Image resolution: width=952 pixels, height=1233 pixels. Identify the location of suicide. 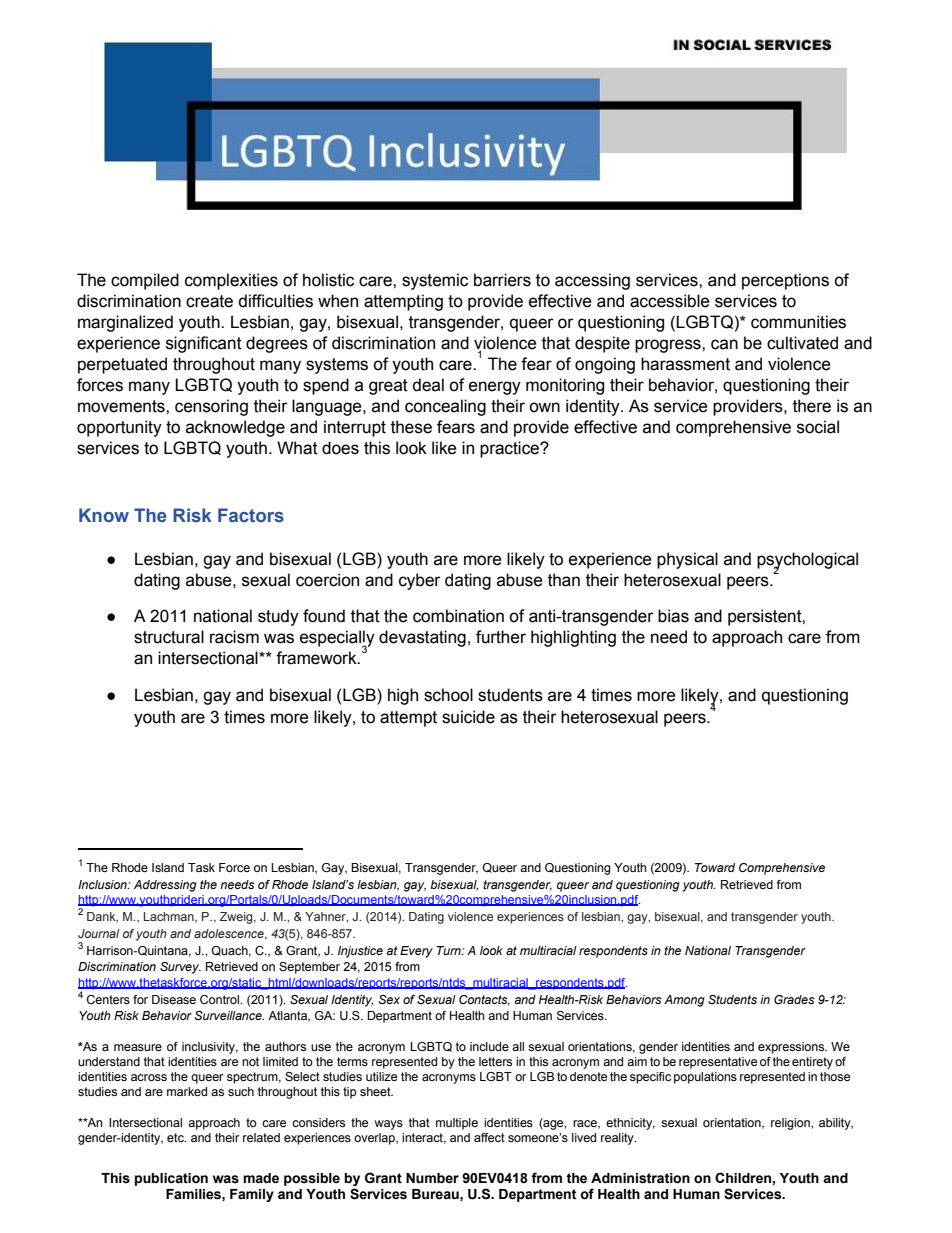
(468, 717).
